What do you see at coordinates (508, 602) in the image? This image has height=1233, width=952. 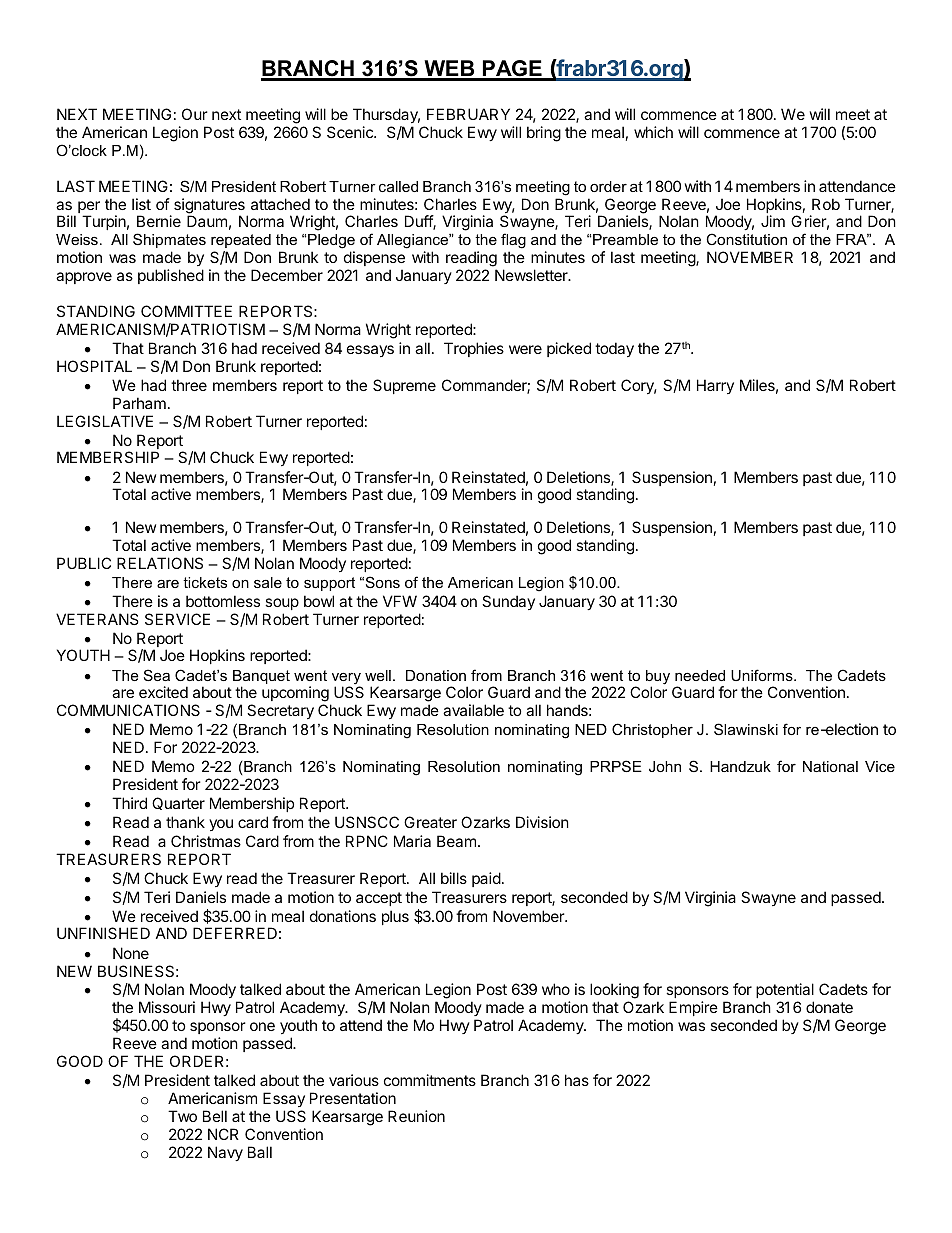 I see `Sunday` at bounding box center [508, 602].
